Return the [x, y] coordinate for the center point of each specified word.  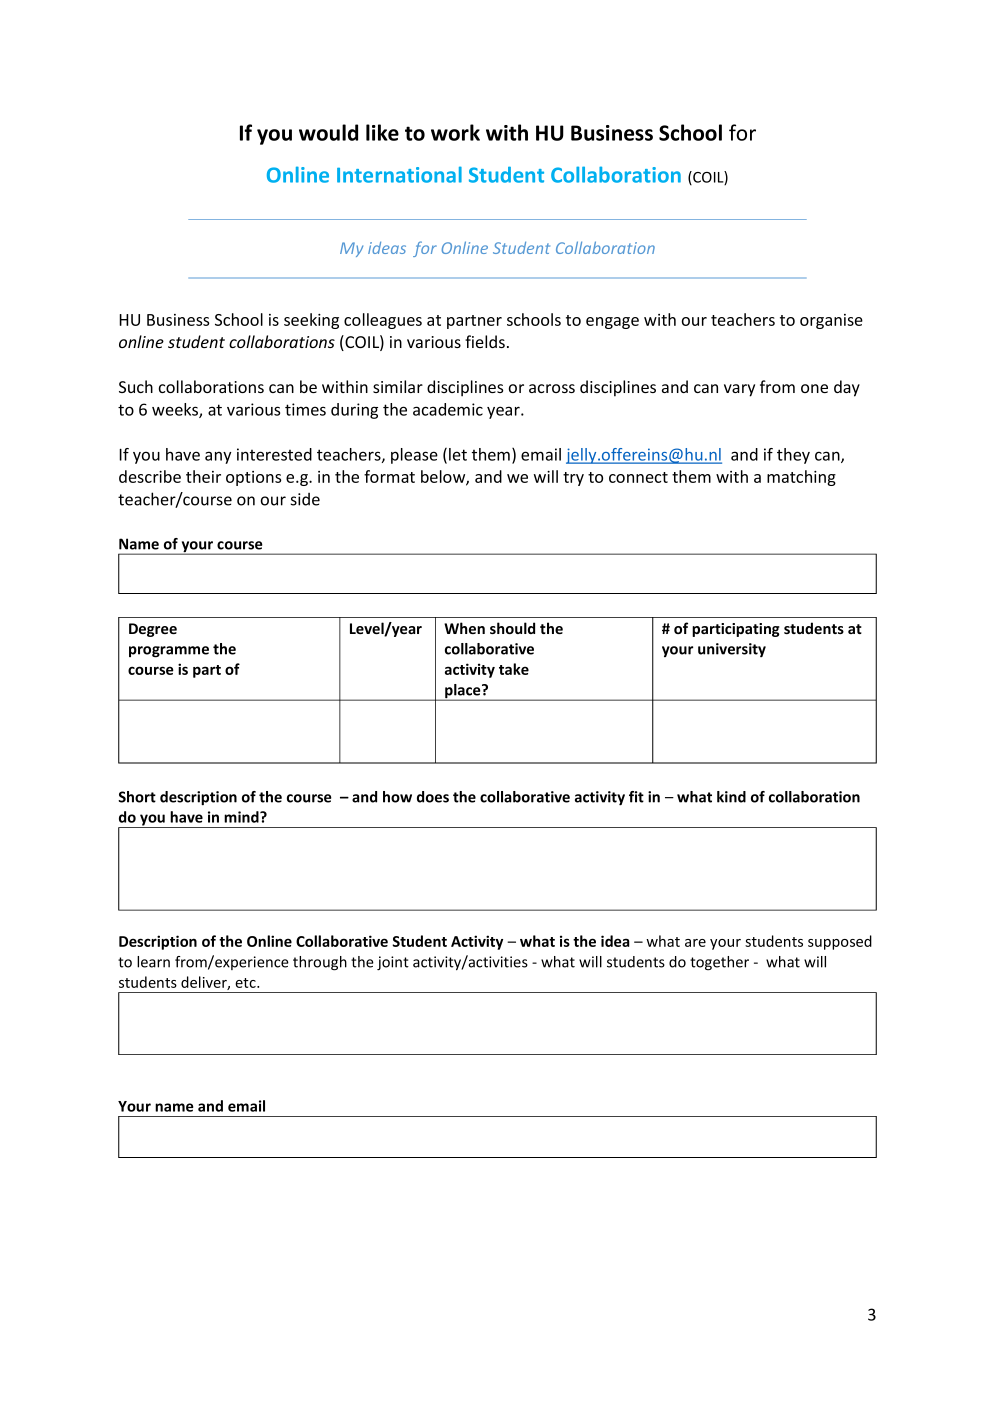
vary [739, 390]
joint [393, 963]
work [455, 132]
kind [731, 797]
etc [246, 983]
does [433, 797]
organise [831, 321]
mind [242, 817]
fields [485, 341]
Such [136, 386]
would [328, 132]
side [305, 499]
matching [801, 478]
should [512, 628]
